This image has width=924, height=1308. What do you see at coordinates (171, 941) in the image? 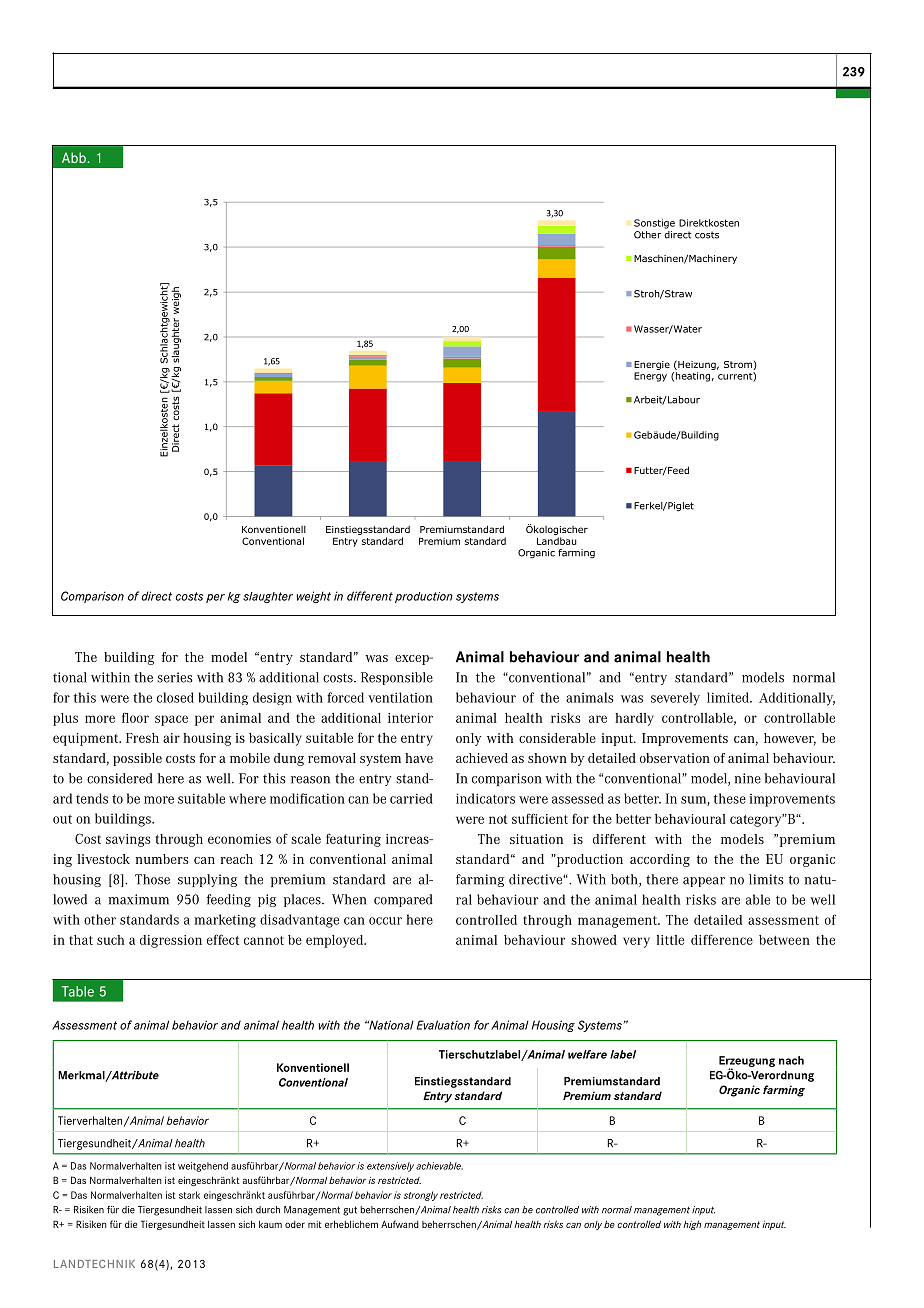
I see `digression` at bounding box center [171, 941].
